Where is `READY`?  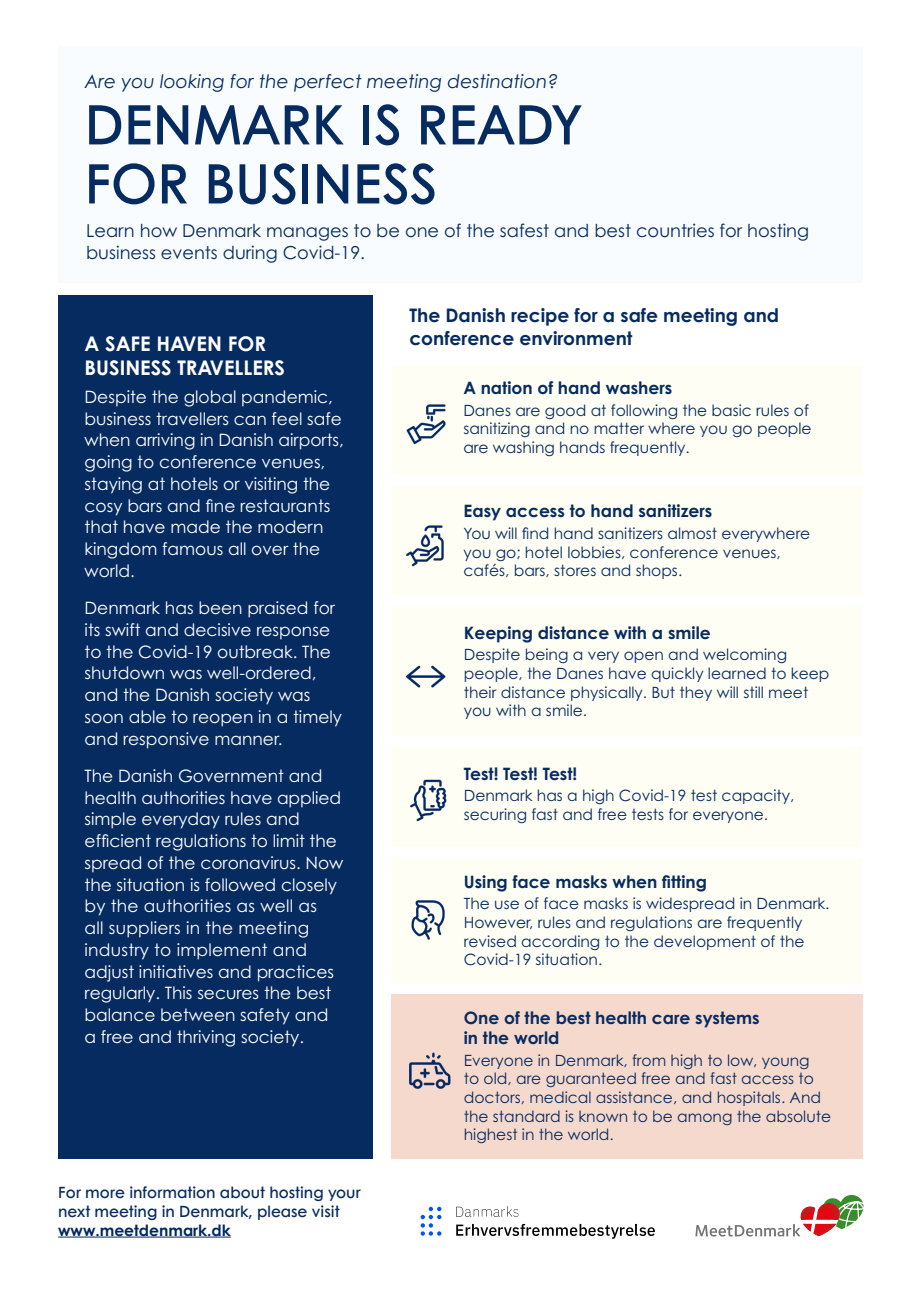 READY is located at coordinates (501, 125).
